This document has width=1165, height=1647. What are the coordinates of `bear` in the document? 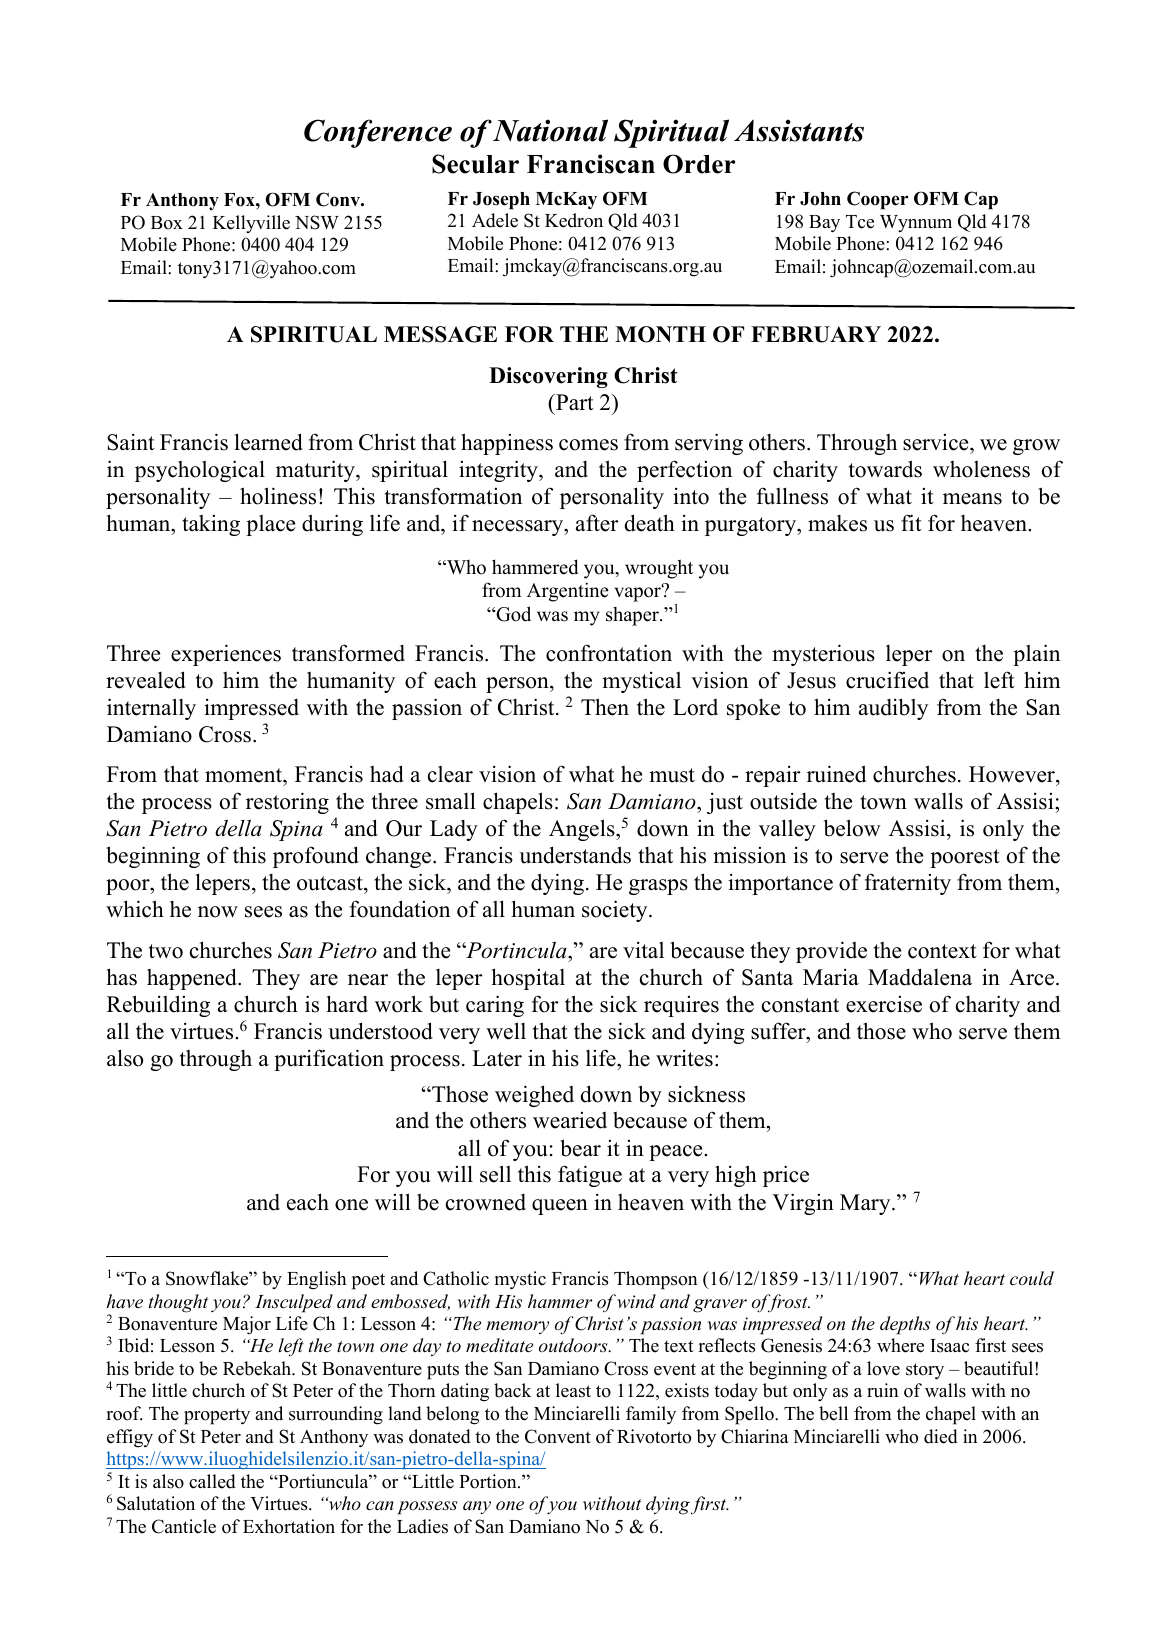 It's located at (580, 1148).
